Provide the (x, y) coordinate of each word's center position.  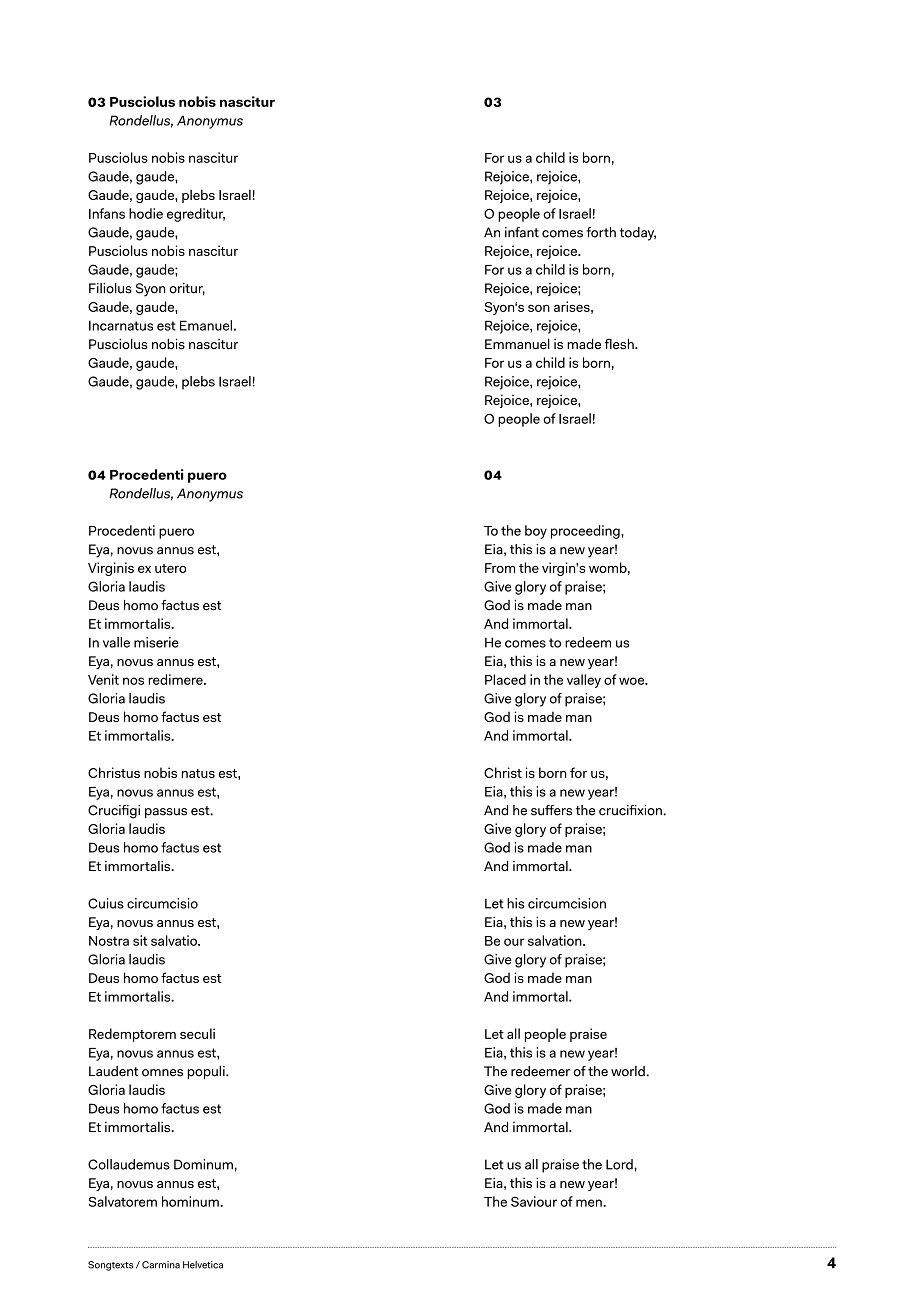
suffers (551, 810)
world (629, 1071)
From (500, 568)
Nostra (109, 941)
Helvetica (203, 1265)
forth (601, 232)
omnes (162, 1073)
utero (170, 568)
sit (140, 940)
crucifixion (631, 810)
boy (536, 532)
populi (207, 1072)
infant (522, 232)
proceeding (586, 532)
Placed (505, 679)
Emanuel (206, 325)
